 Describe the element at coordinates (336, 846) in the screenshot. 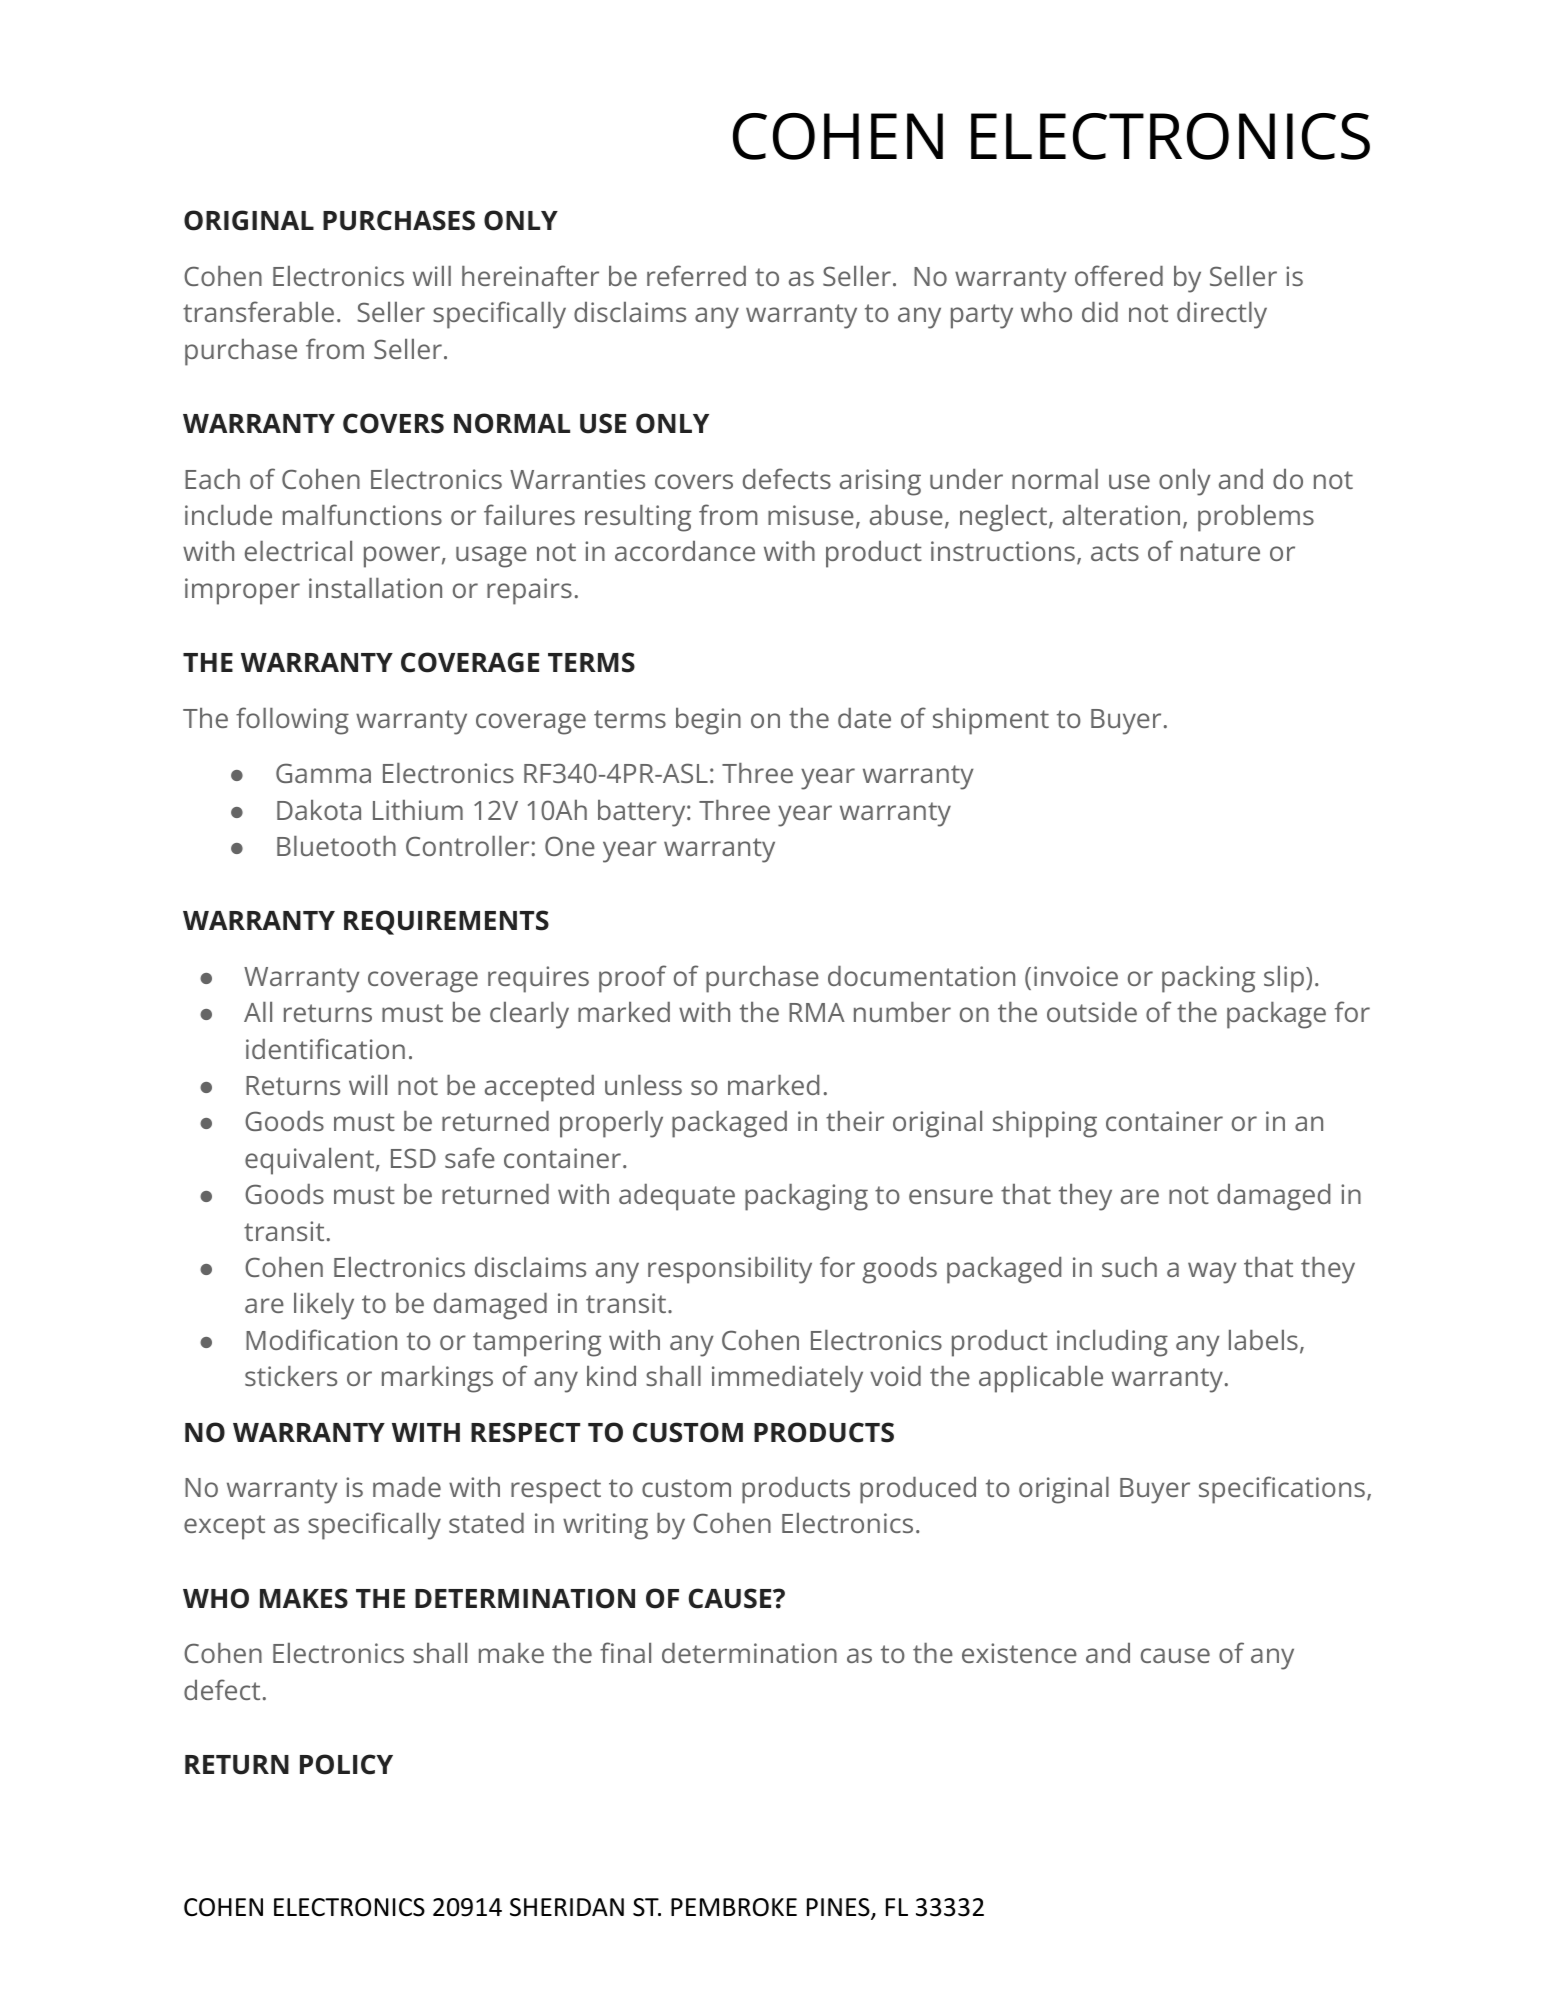

I see `Bluetooth` at that location.
